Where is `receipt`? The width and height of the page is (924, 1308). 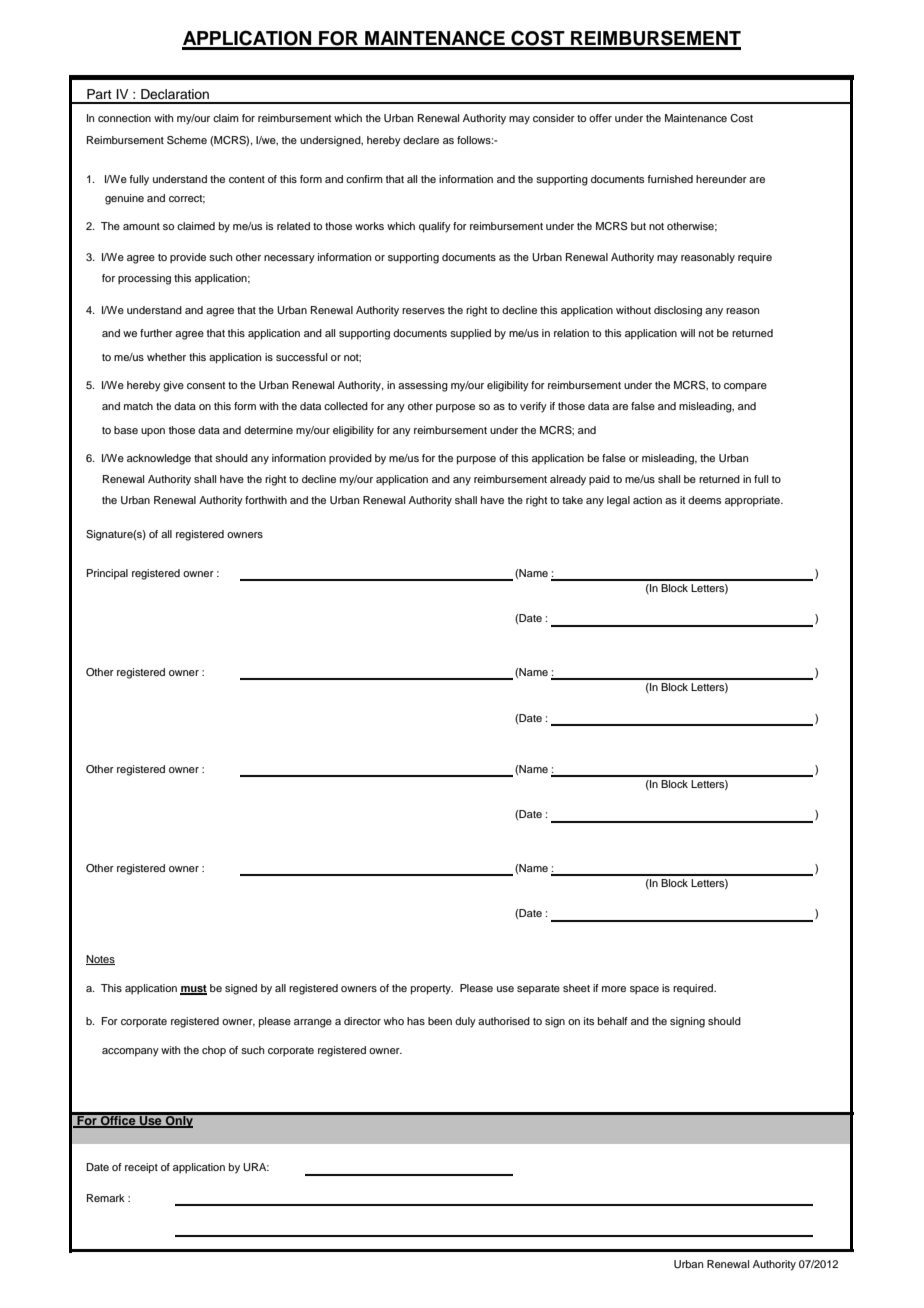
receipt is located at coordinates (141, 1168).
